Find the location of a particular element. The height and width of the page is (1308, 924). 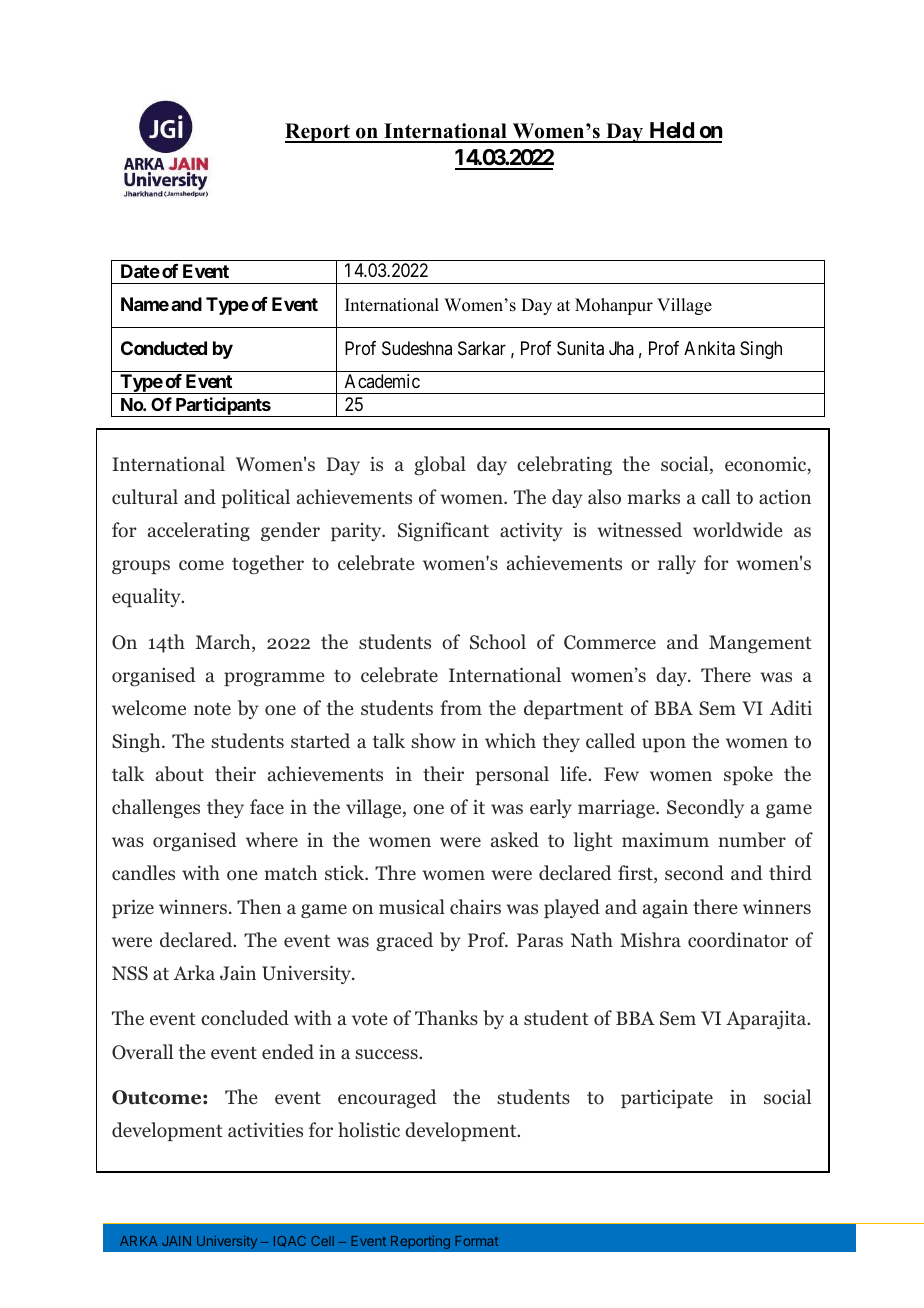

personal is located at coordinates (512, 775).
